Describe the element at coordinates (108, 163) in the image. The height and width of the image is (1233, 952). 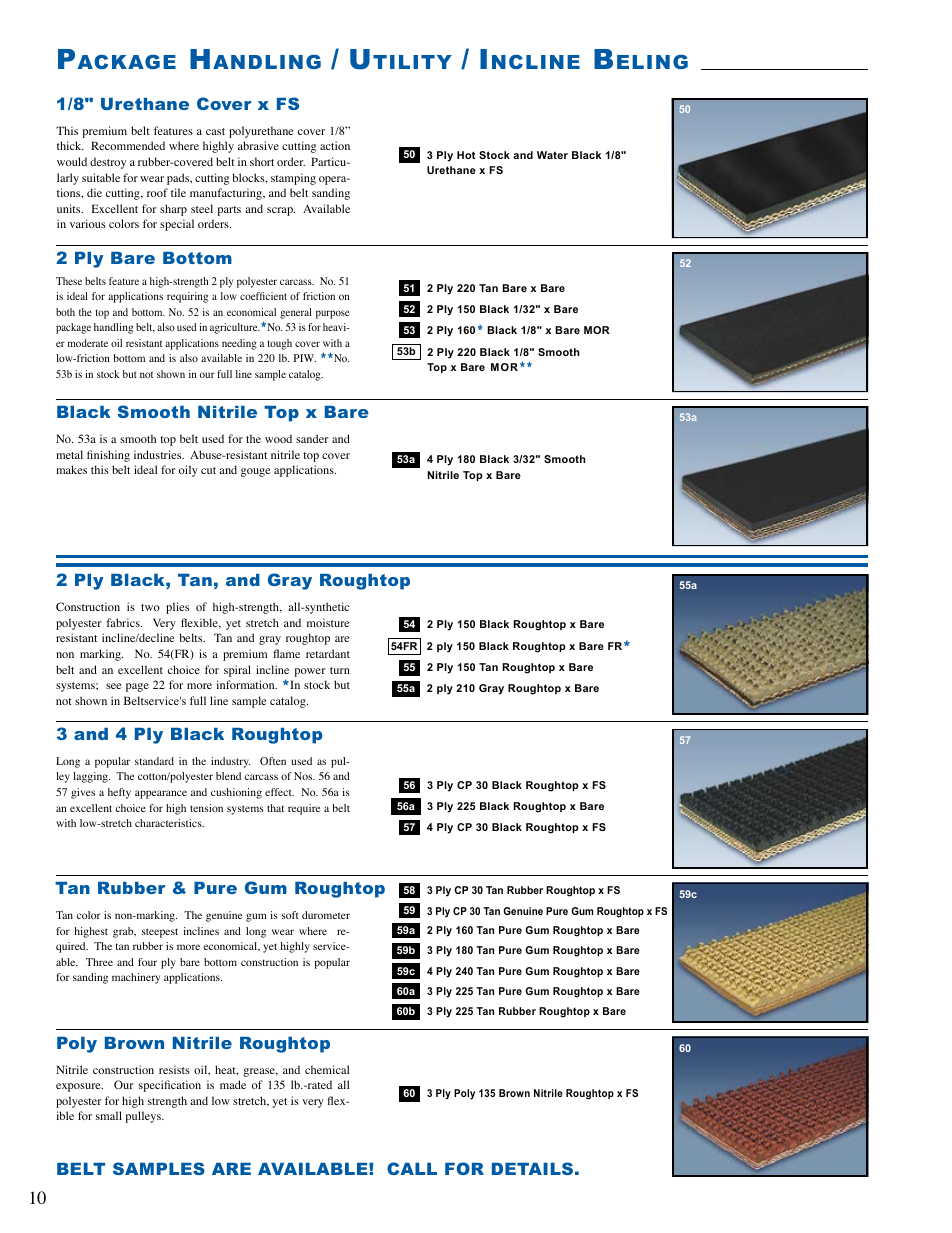
I see `destroy` at that location.
